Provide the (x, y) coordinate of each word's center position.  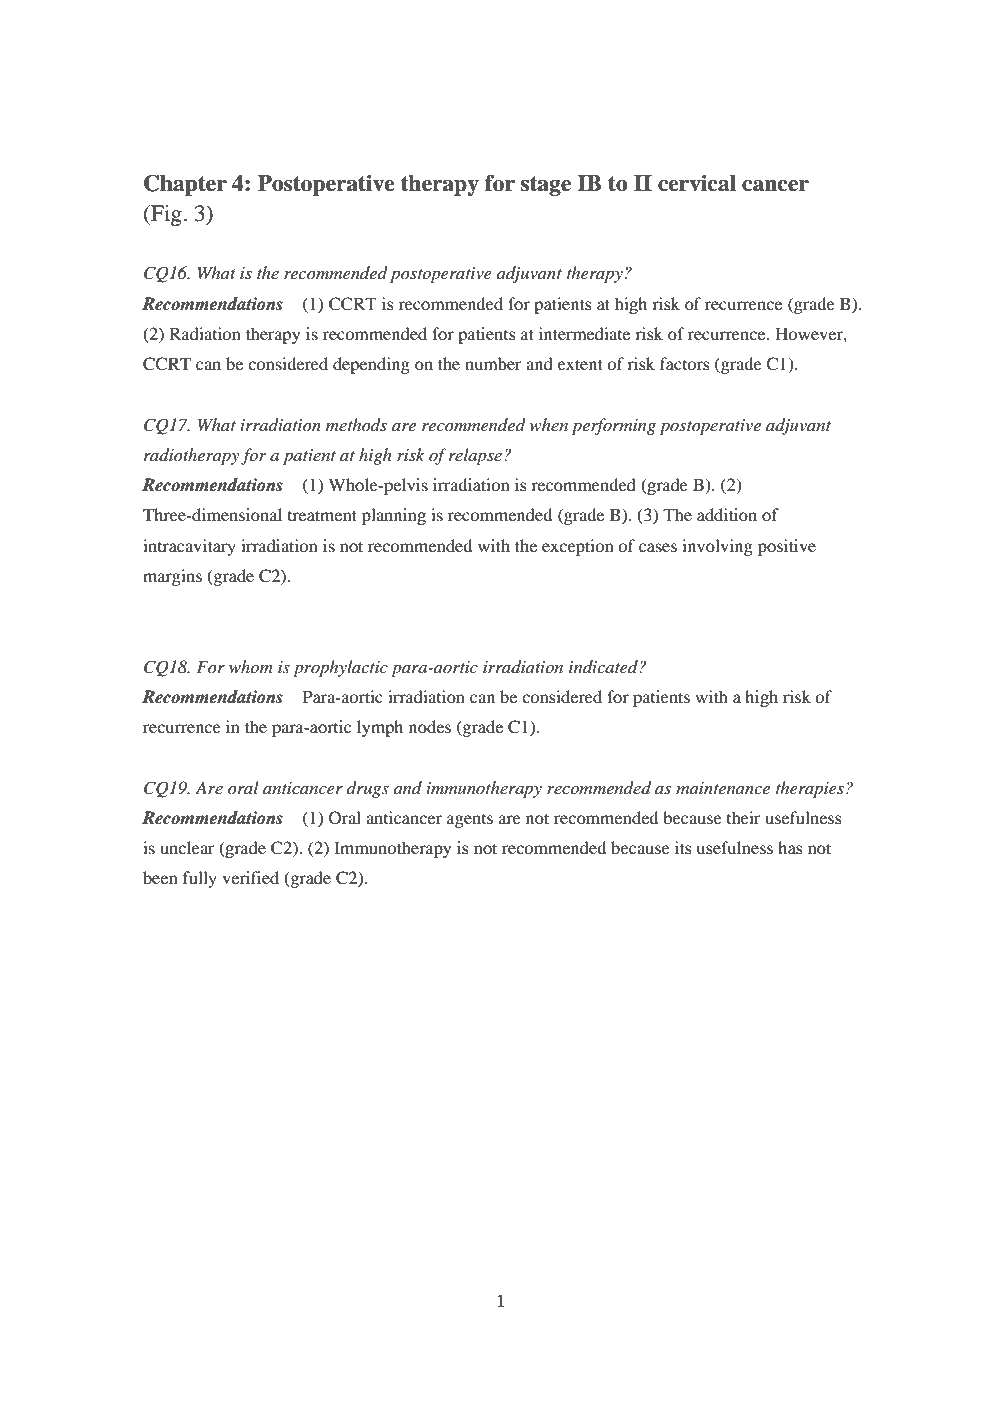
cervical (697, 183)
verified (250, 877)
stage (545, 186)
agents (470, 821)
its (683, 847)
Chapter (185, 185)
